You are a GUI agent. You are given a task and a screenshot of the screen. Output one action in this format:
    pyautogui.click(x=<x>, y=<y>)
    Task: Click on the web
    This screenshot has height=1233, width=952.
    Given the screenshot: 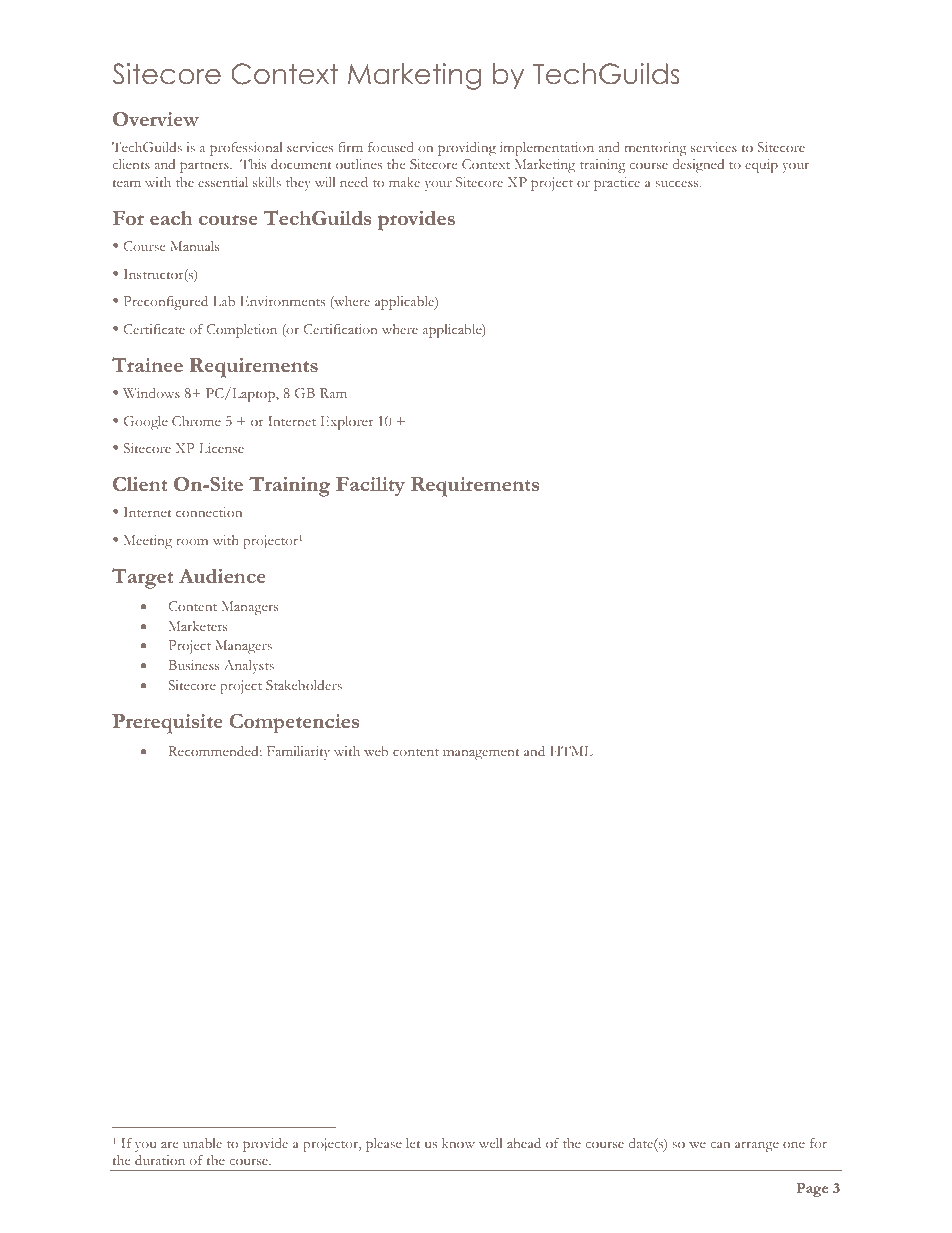 What is the action you would take?
    pyautogui.click(x=376, y=751)
